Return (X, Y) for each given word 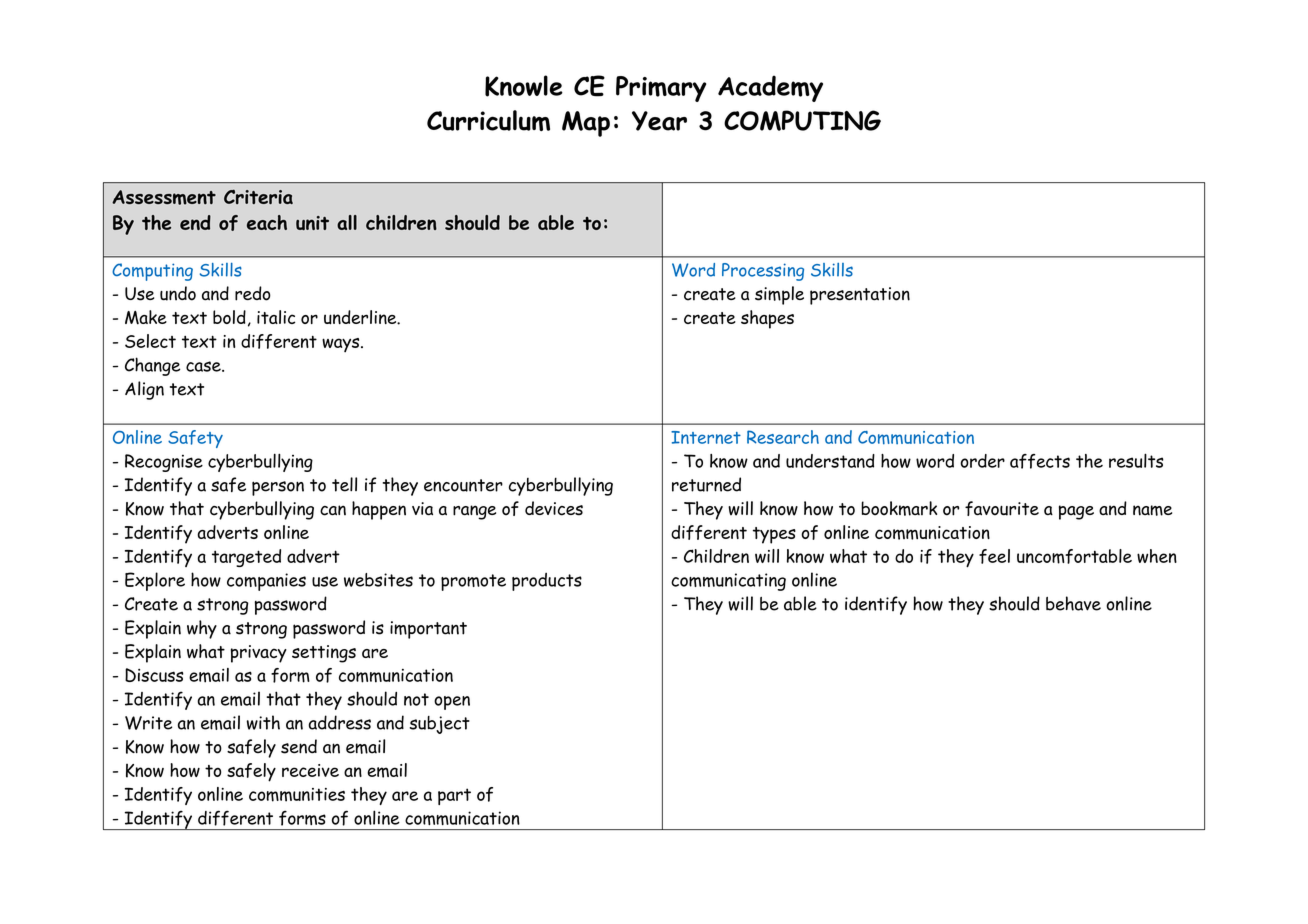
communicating (728, 582)
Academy (770, 88)
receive (310, 770)
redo (253, 293)
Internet (706, 437)
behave (1073, 603)
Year (659, 121)
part (454, 796)
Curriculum (488, 120)
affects (1040, 461)
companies (266, 582)
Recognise (164, 463)
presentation (860, 296)
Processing (763, 272)
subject (440, 725)
